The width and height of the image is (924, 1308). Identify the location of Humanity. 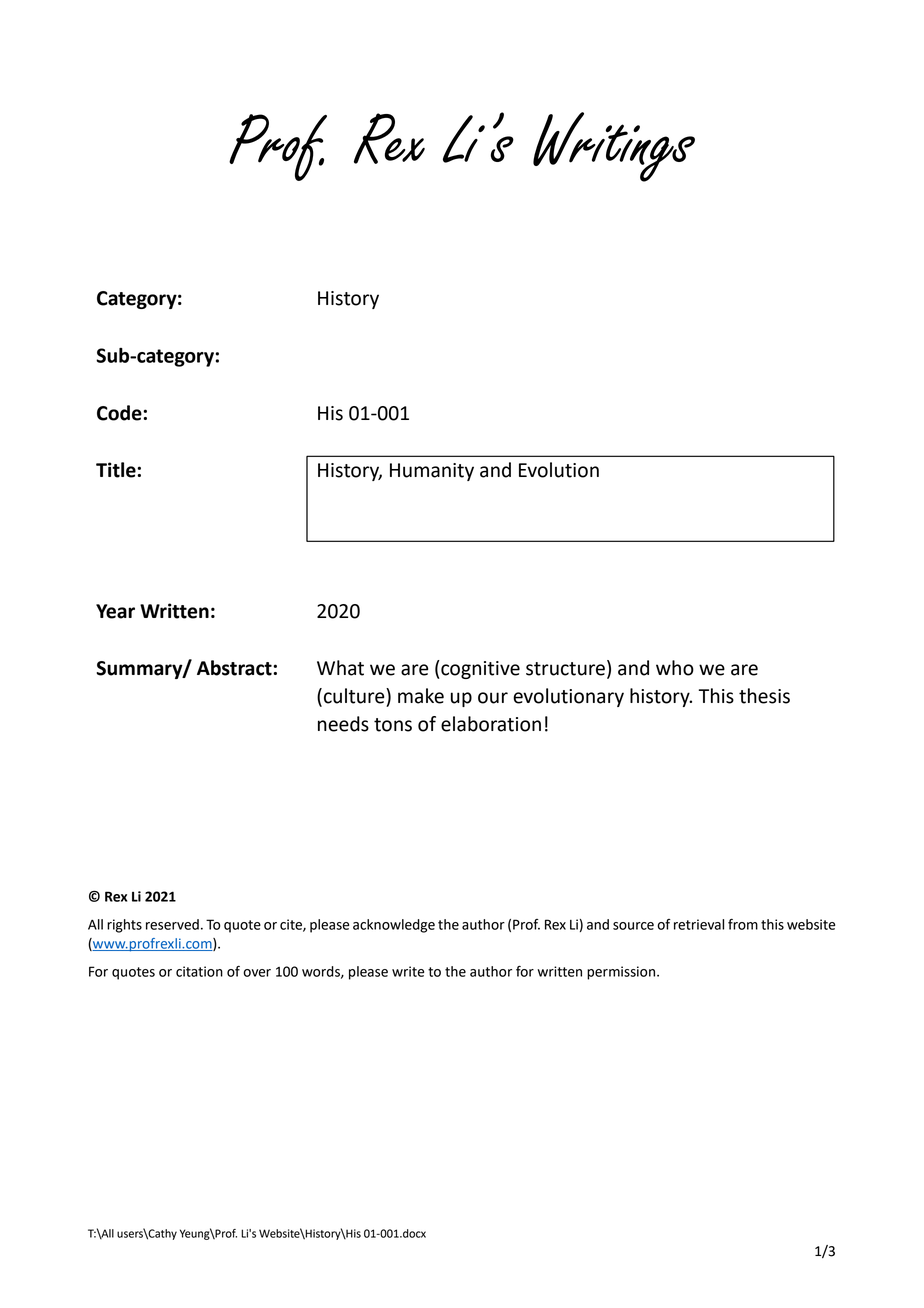
(432, 472).
